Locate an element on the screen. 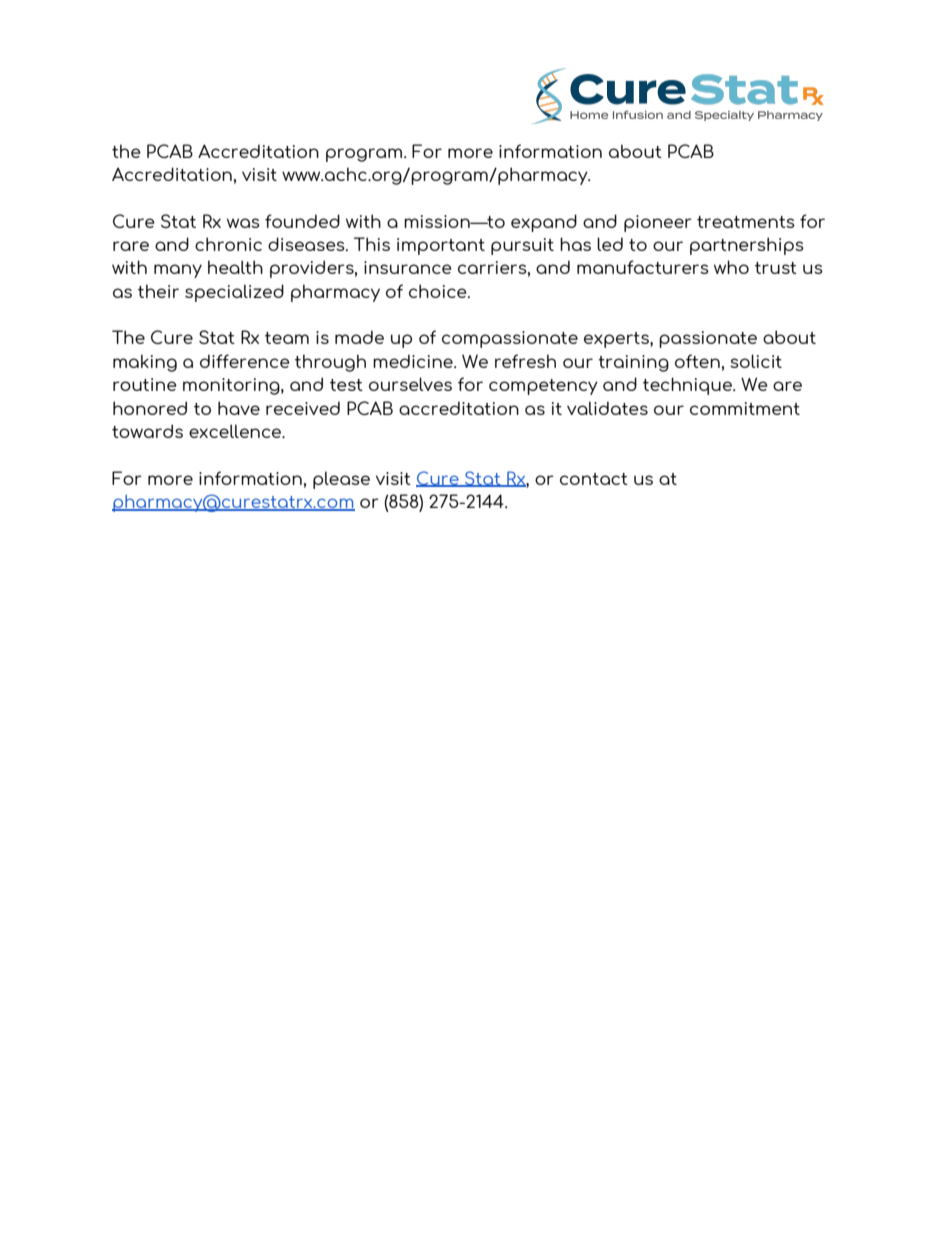 The height and width of the screenshot is (1233, 952). experts is located at coordinates (617, 340).
